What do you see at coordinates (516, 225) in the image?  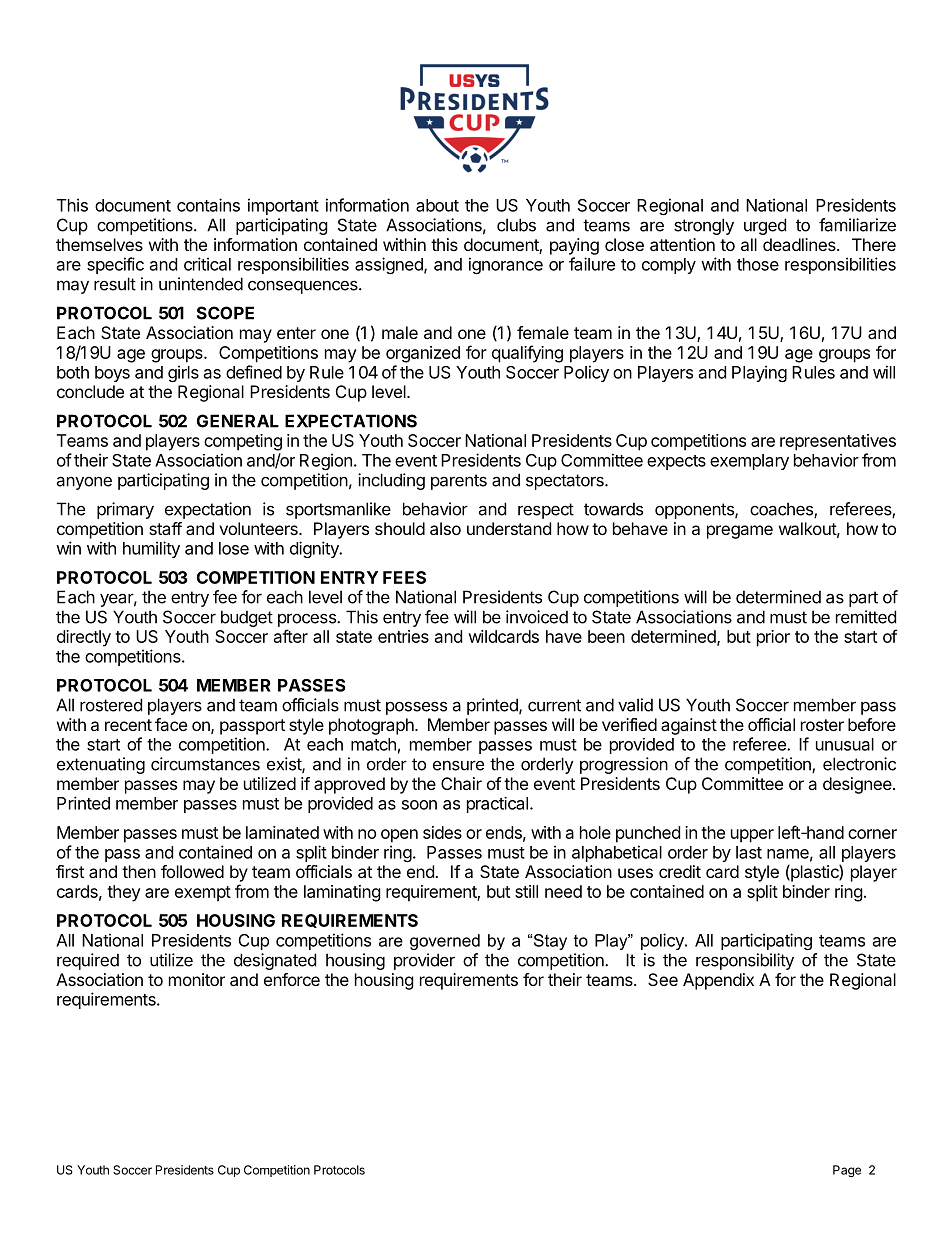 I see `clubs` at bounding box center [516, 225].
